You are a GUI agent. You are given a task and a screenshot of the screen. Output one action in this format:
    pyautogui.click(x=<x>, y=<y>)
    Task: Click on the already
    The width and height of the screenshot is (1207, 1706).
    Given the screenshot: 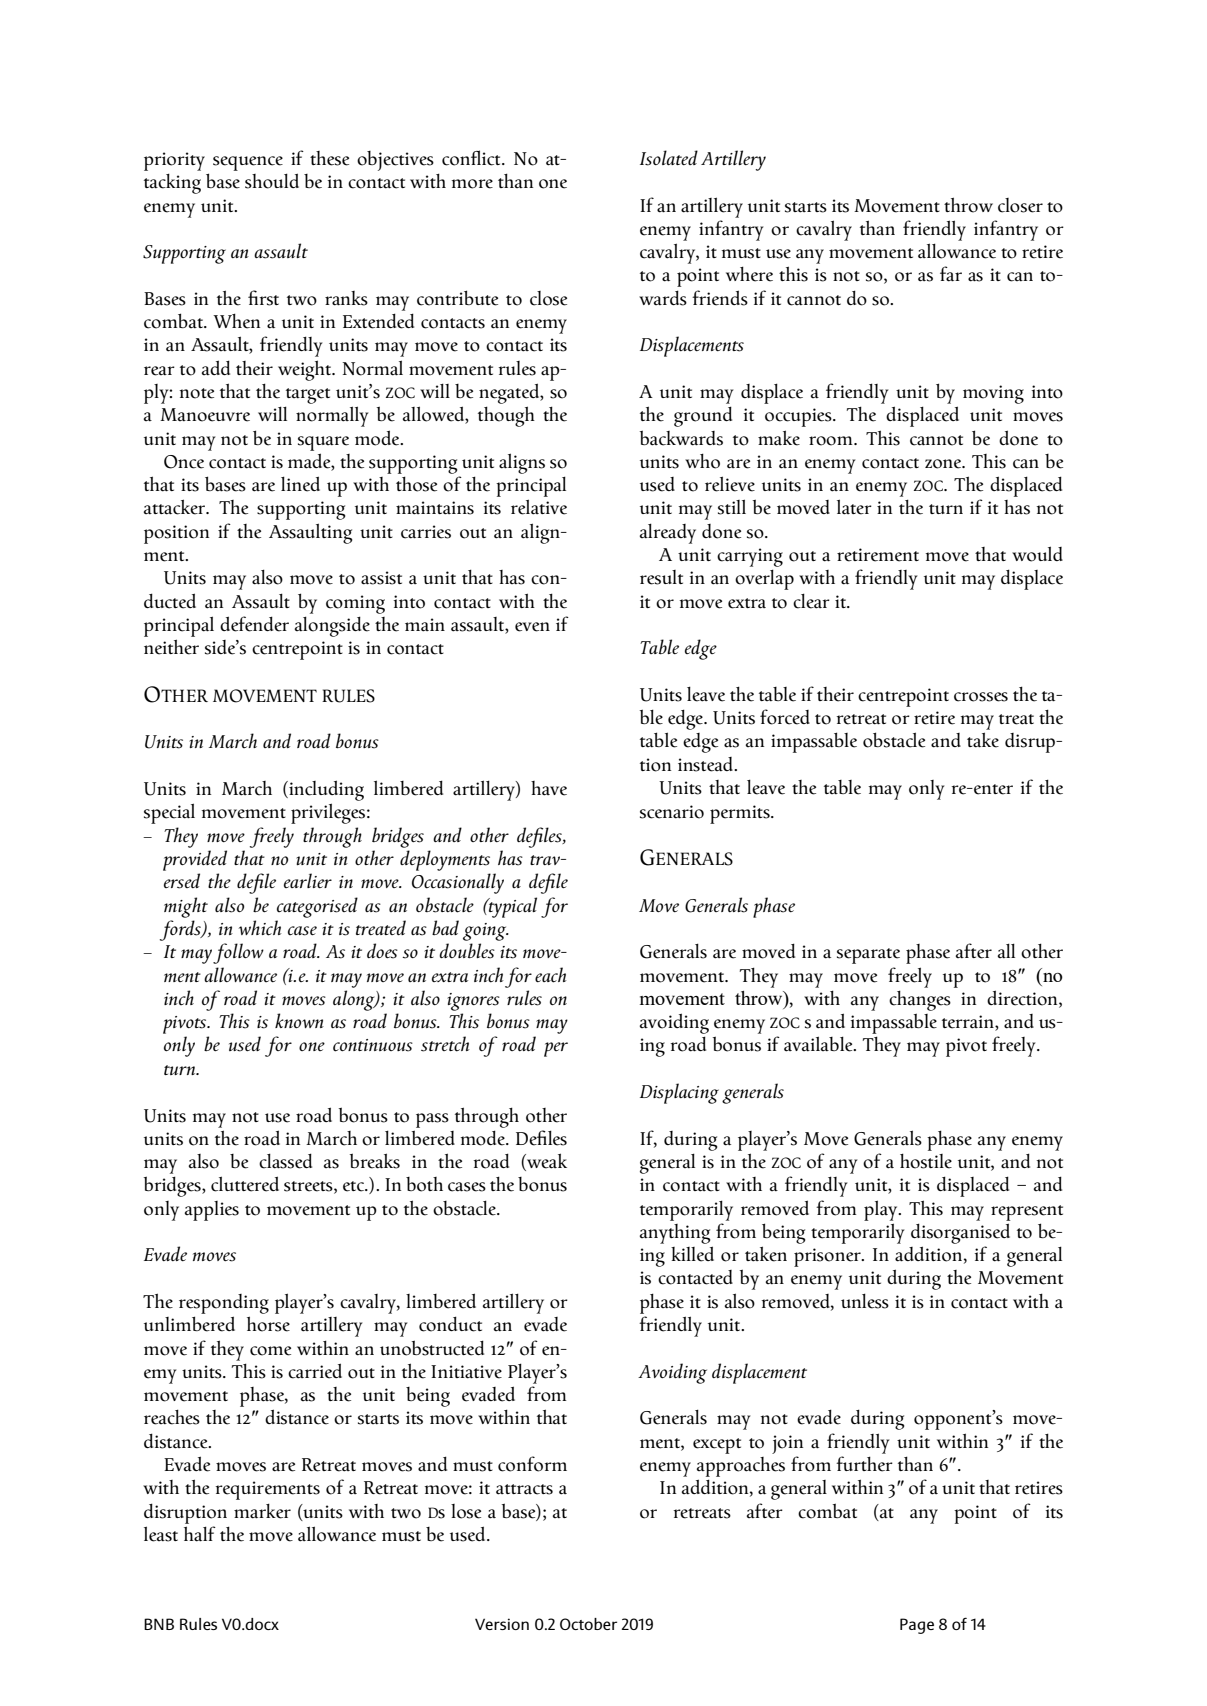 What is the action you would take?
    pyautogui.click(x=668, y=533)
